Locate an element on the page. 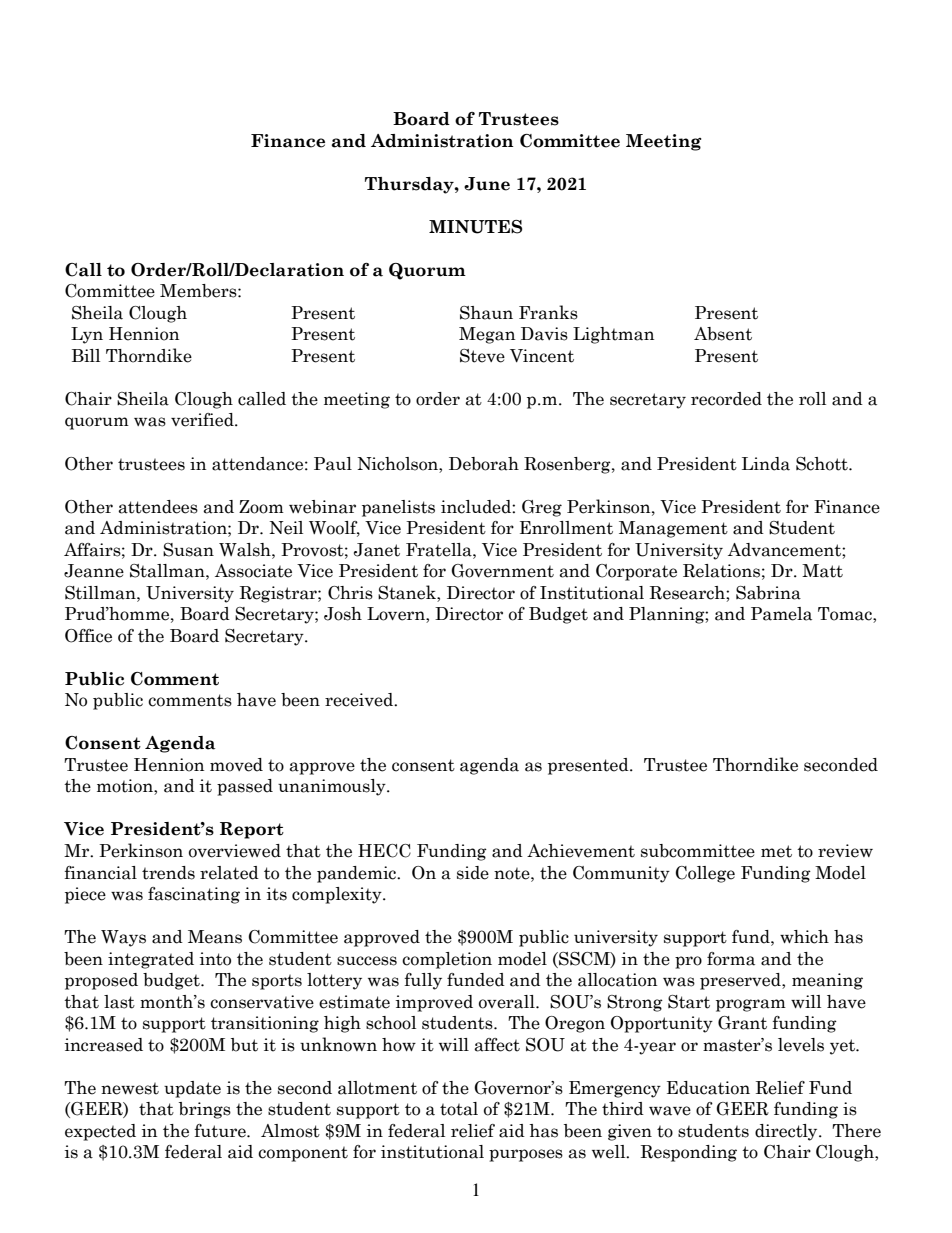 This page has width=952, height=1233. total is located at coordinates (459, 1109).
